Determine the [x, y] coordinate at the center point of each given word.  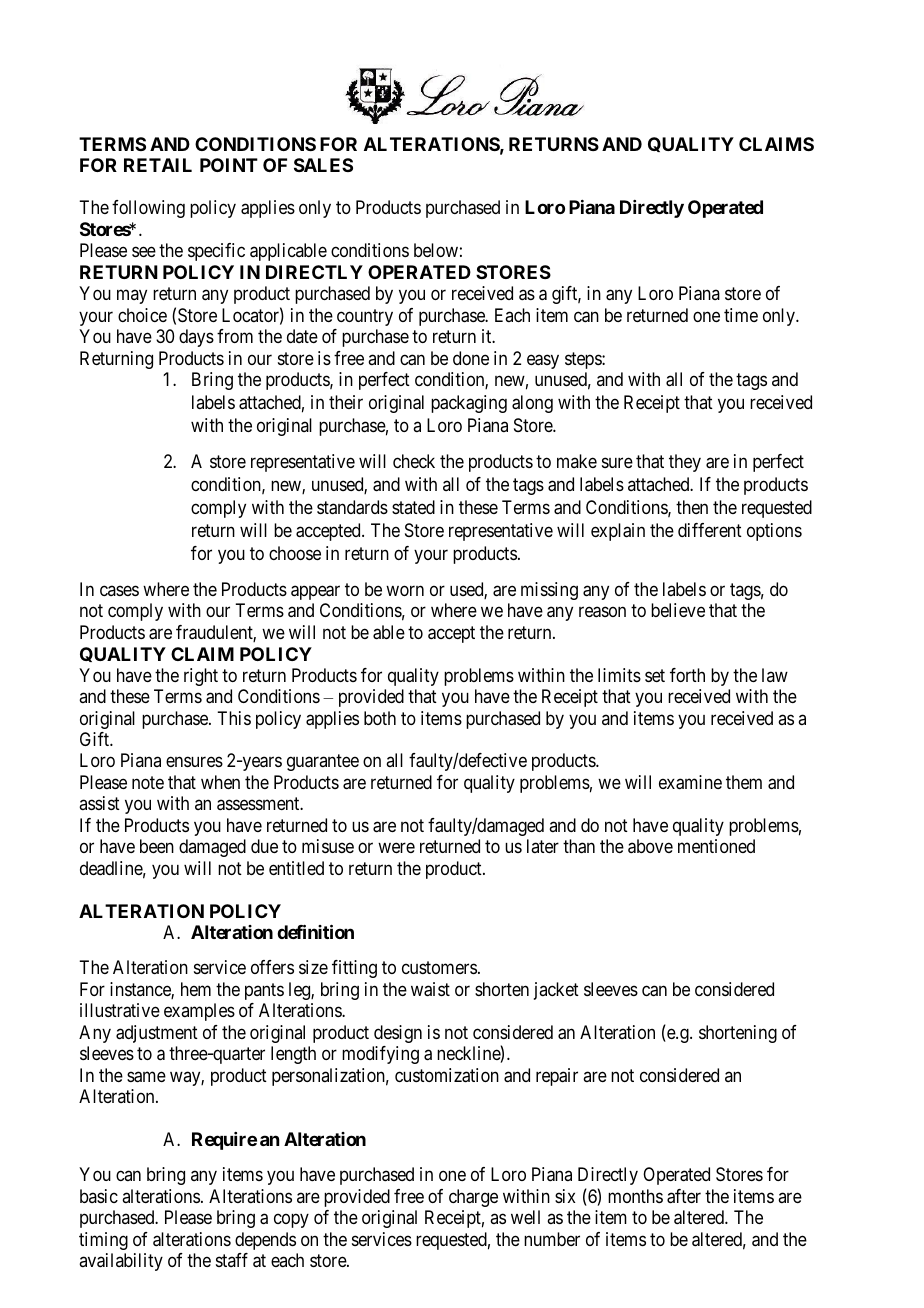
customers [439, 968]
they [685, 463]
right [201, 677]
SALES [323, 165]
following [148, 209]
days [196, 338]
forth [687, 675]
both [380, 718]
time [741, 315]
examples [199, 1012]
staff [232, 1260]
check [414, 461]
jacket [556, 991]
